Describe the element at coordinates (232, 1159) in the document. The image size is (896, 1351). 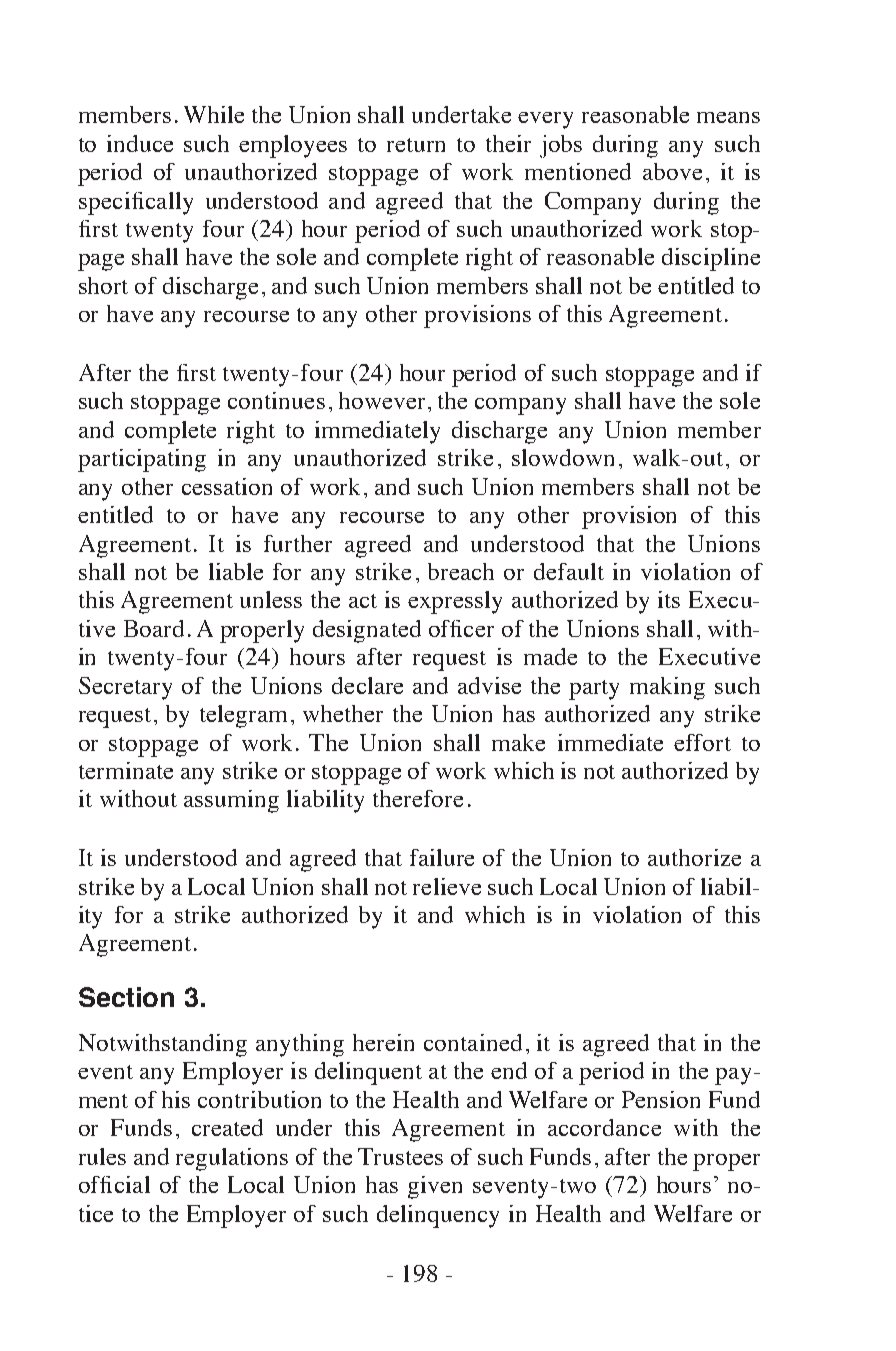
I see `regulations` at that location.
